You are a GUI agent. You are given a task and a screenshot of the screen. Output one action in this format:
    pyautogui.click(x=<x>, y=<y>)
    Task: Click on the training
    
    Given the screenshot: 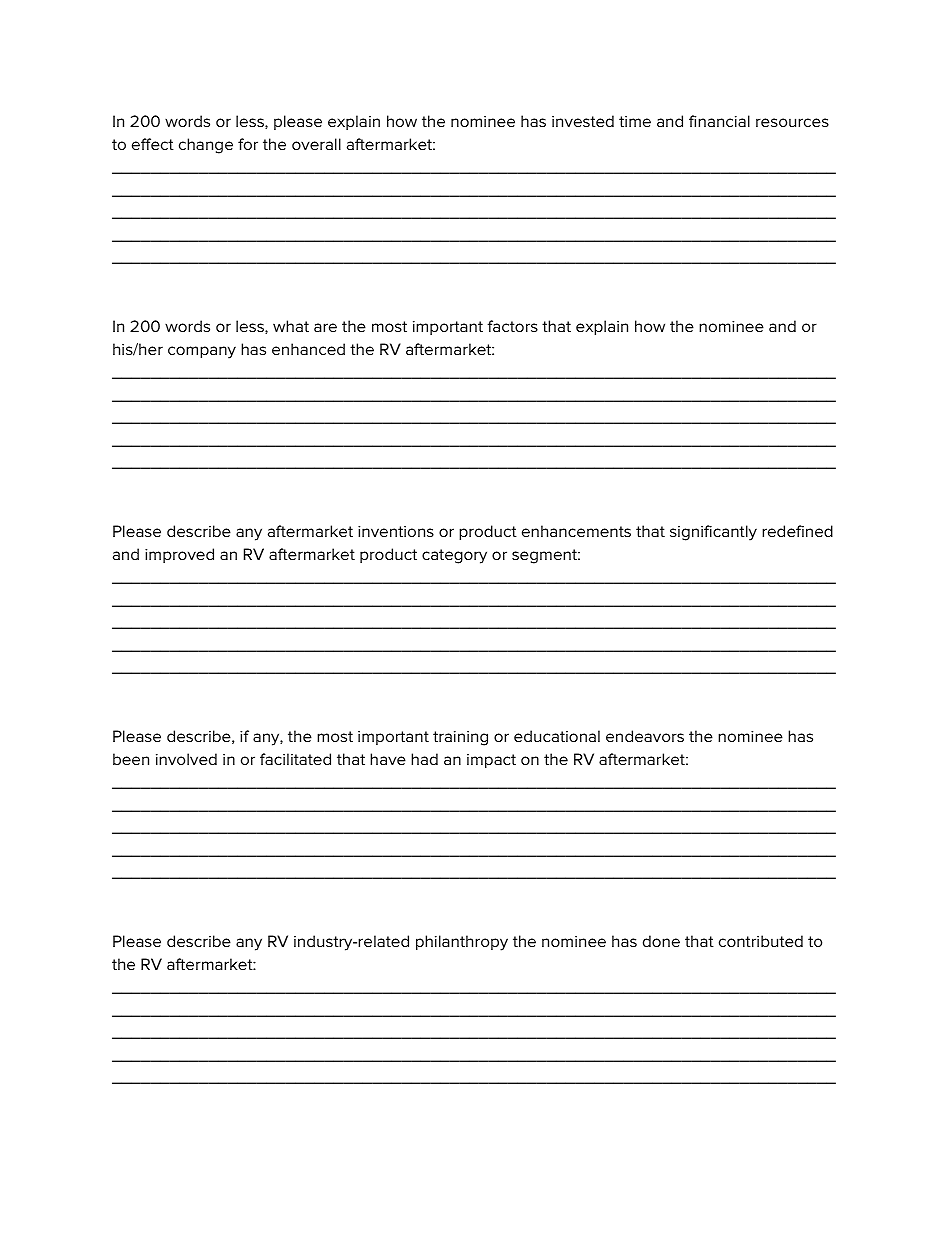 What is the action you would take?
    pyautogui.click(x=460, y=738)
